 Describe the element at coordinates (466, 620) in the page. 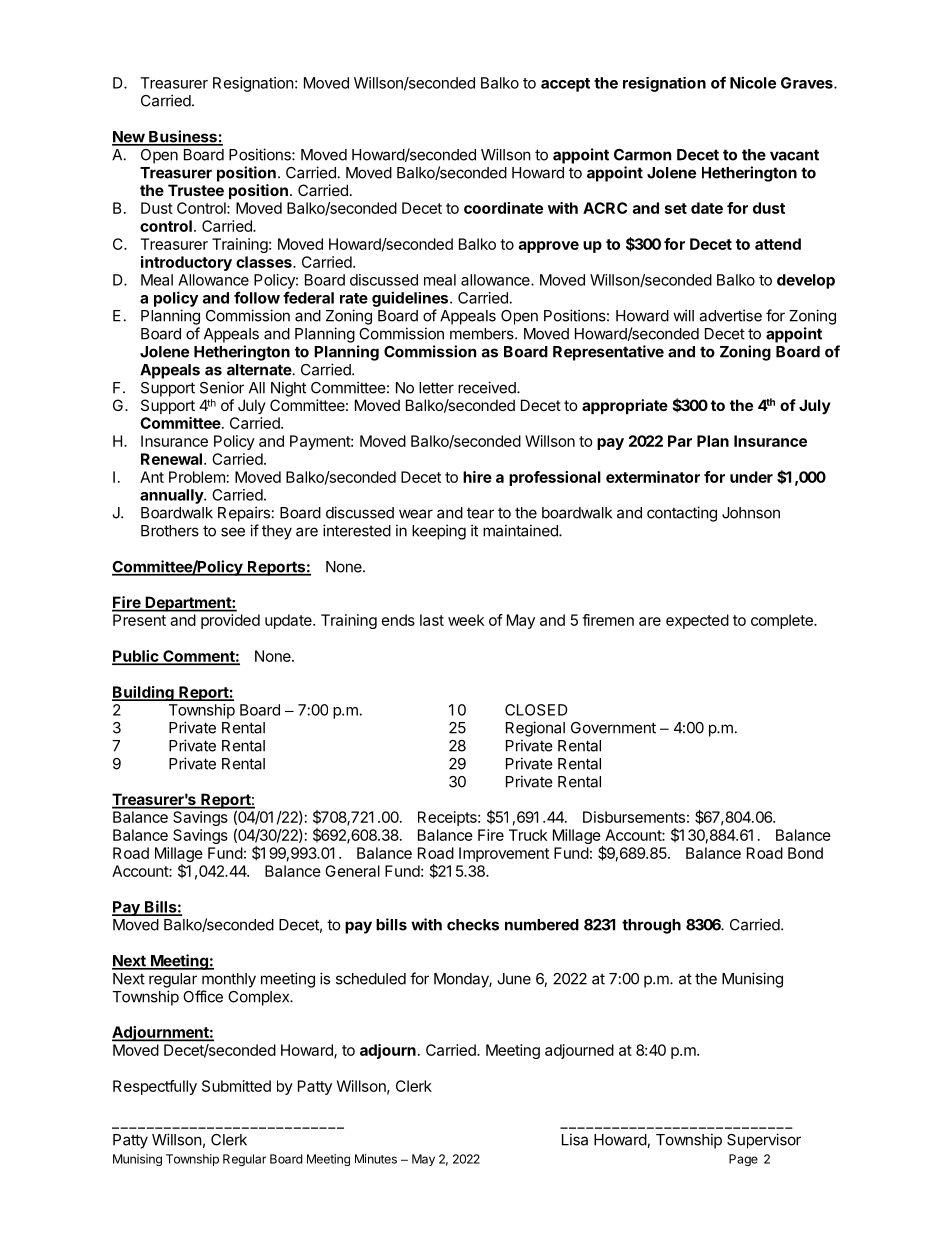

I see `week` at that location.
